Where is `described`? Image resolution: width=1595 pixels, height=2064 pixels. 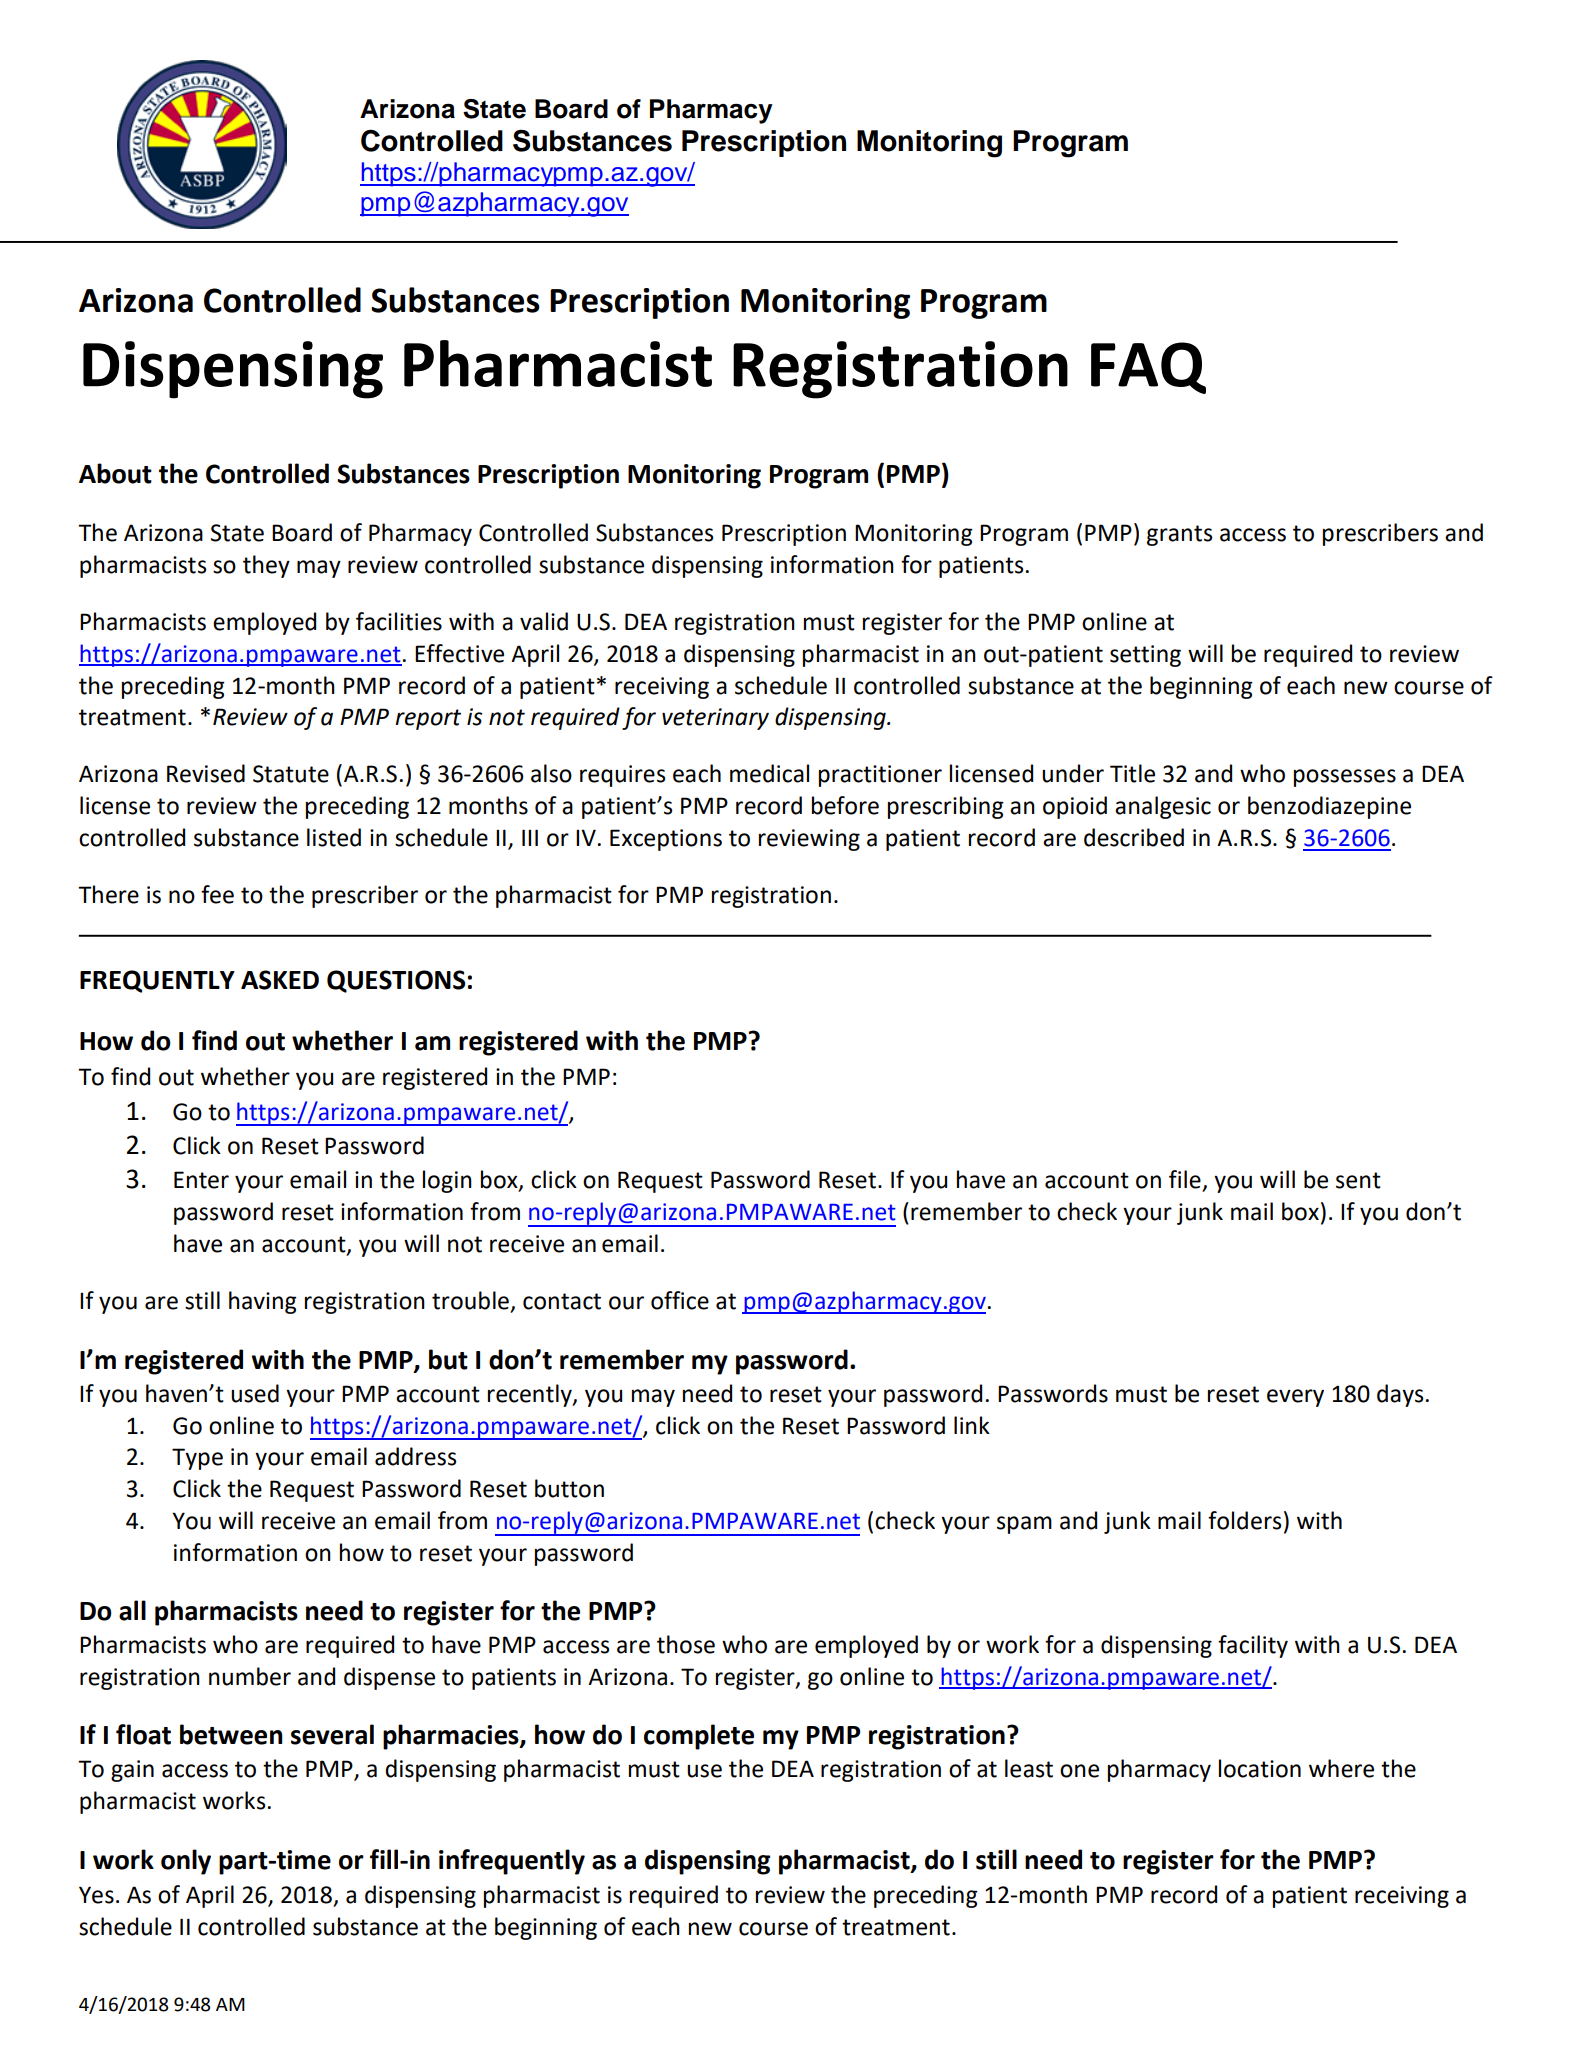
described is located at coordinates (1134, 837).
